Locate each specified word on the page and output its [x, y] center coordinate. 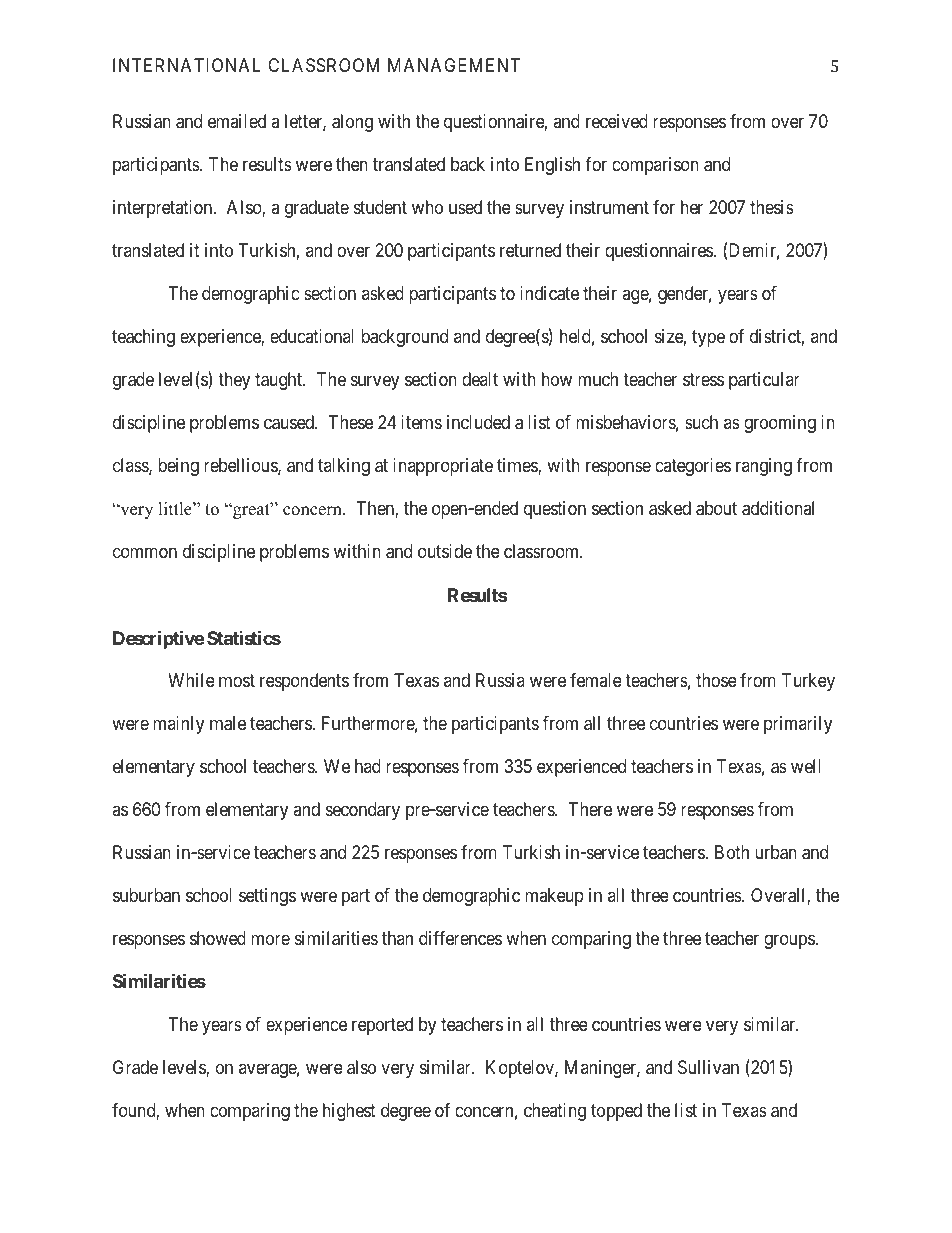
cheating [555, 1112]
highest [349, 1112]
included [478, 422]
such [701, 422]
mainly [178, 725]
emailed [237, 121]
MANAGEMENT [454, 65]
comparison [655, 166]
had [368, 766]
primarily [798, 725]
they [234, 381]
